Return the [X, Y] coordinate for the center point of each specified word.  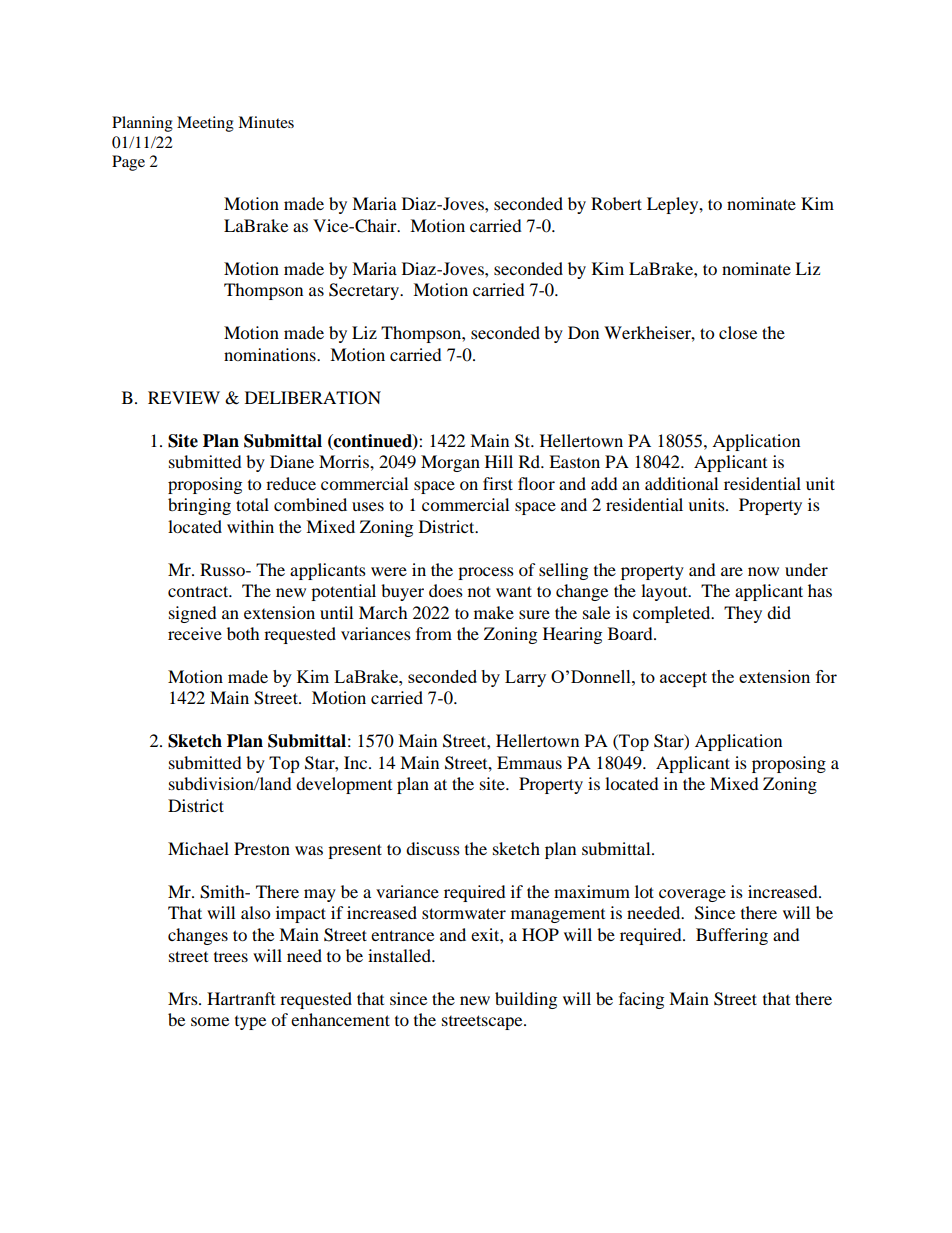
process [486, 573]
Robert [616, 203]
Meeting [205, 124]
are [732, 571]
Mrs [184, 998]
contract [199, 591]
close [738, 332]
